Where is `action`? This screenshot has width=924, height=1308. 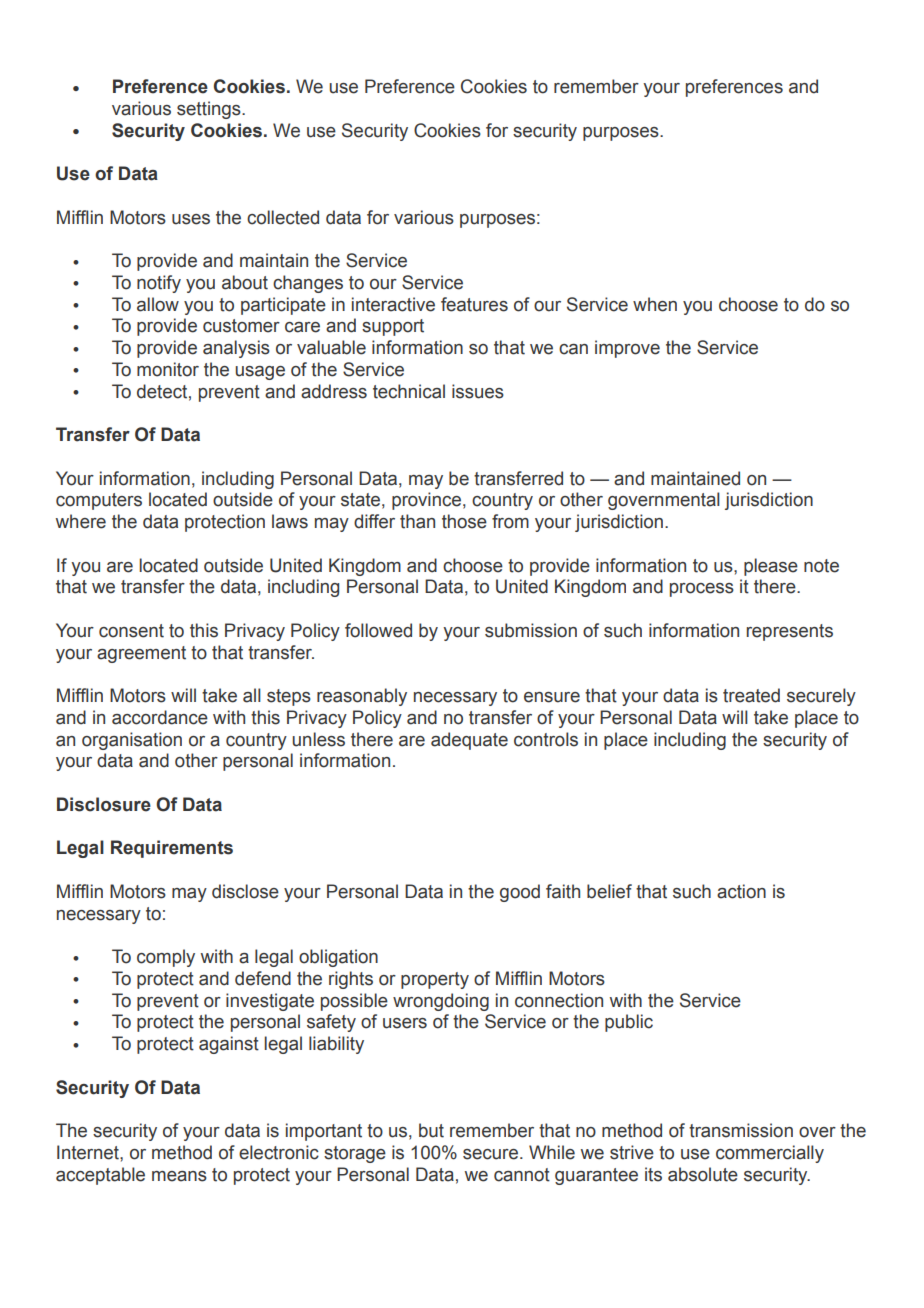
action is located at coordinates (741, 891).
